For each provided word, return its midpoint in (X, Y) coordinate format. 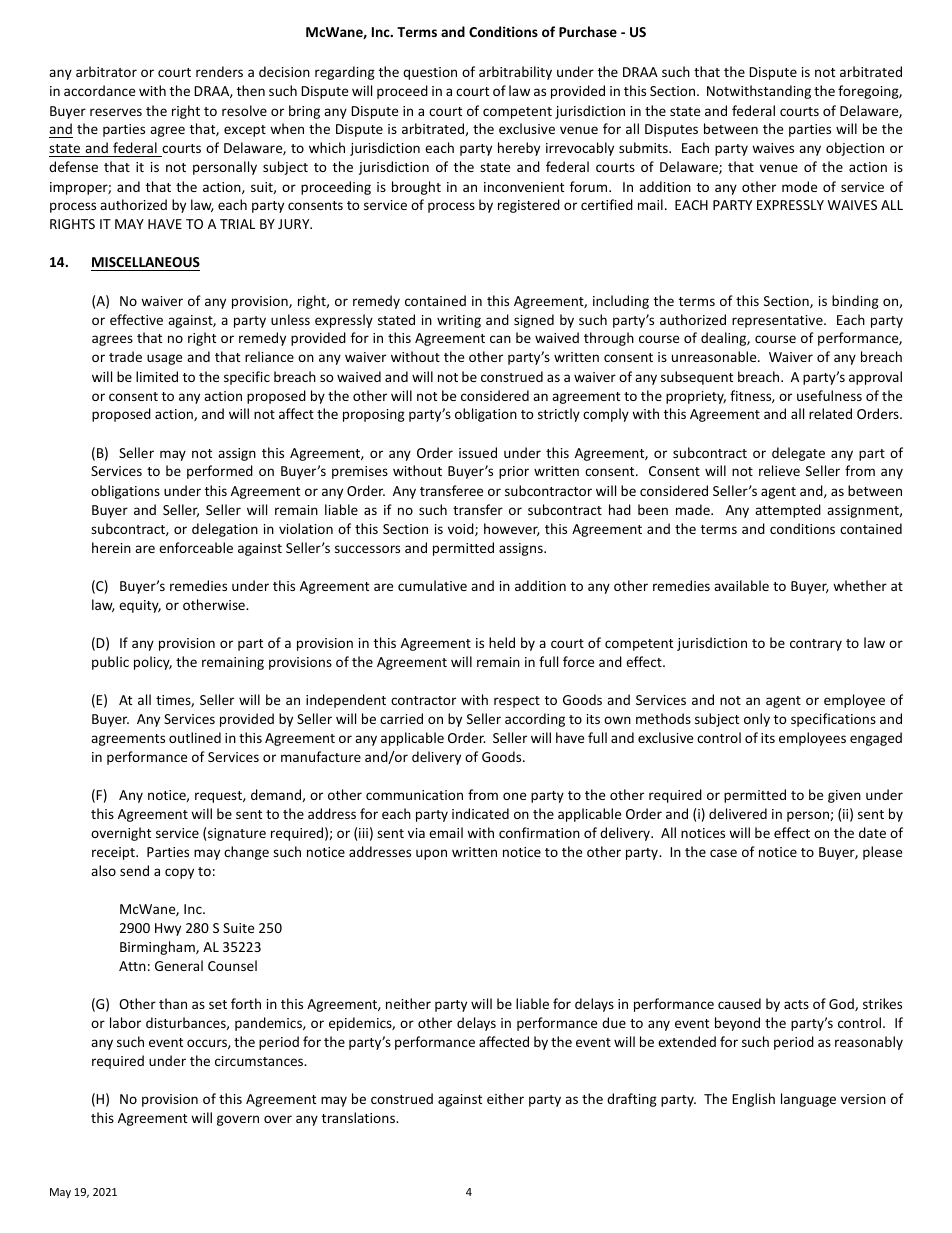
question (430, 73)
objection (855, 149)
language (808, 1100)
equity (140, 606)
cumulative (432, 585)
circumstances (260, 1061)
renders (219, 71)
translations (359, 1117)
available (741, 585)
